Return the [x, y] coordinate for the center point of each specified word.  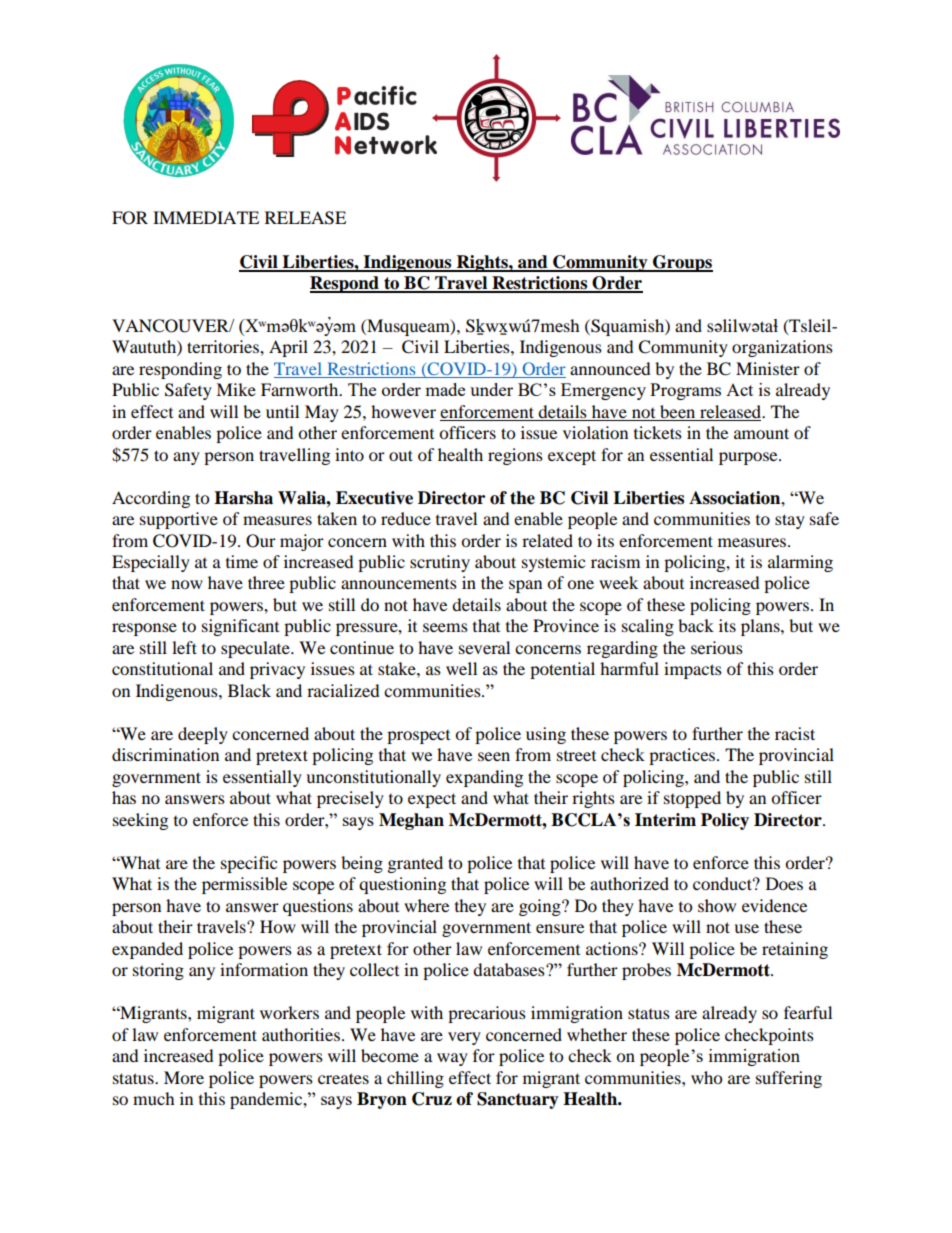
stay [790, 521]
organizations [782, 348]
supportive [179, 520]
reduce [406, 518]
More [184, 1077]
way [452, 1059]
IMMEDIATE [206, 217]
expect [432, 800]
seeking [140, 821]
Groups [682, 263]
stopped [692, 799]
